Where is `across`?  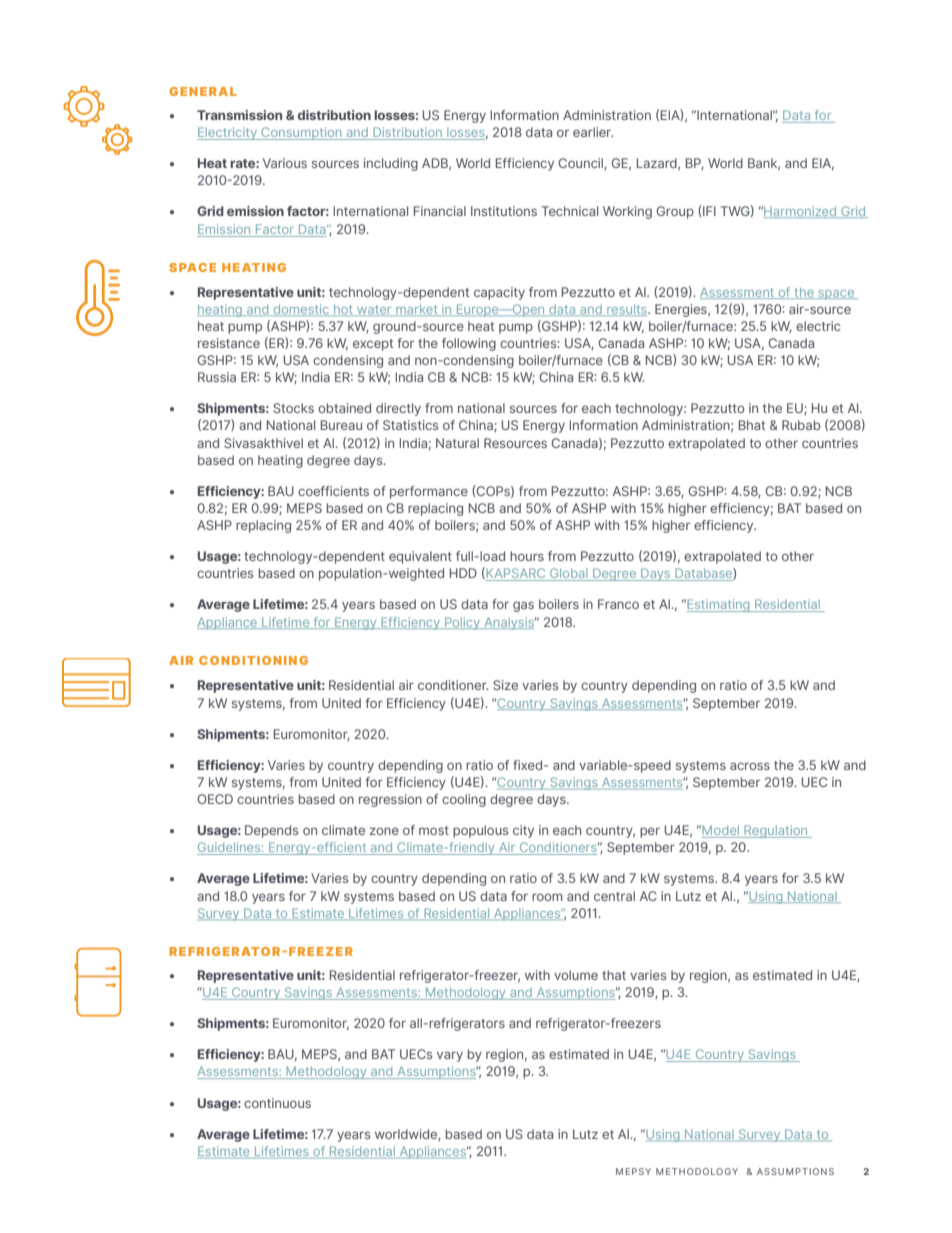 across is located at coordinates (750, 766).
